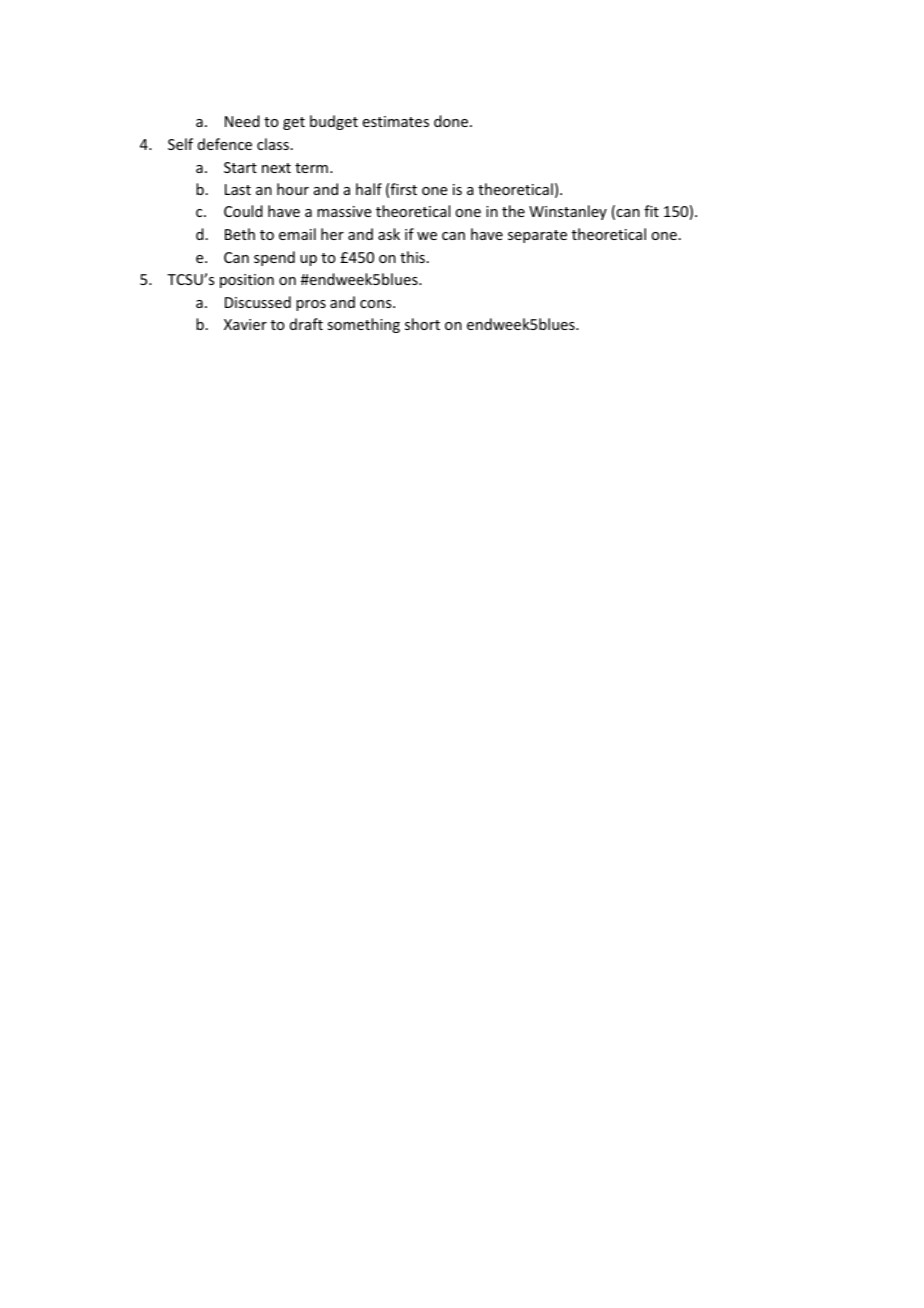  Describe the element at coordinates (568, 212) in the screenshot. I see `Winstanley` at that location.
